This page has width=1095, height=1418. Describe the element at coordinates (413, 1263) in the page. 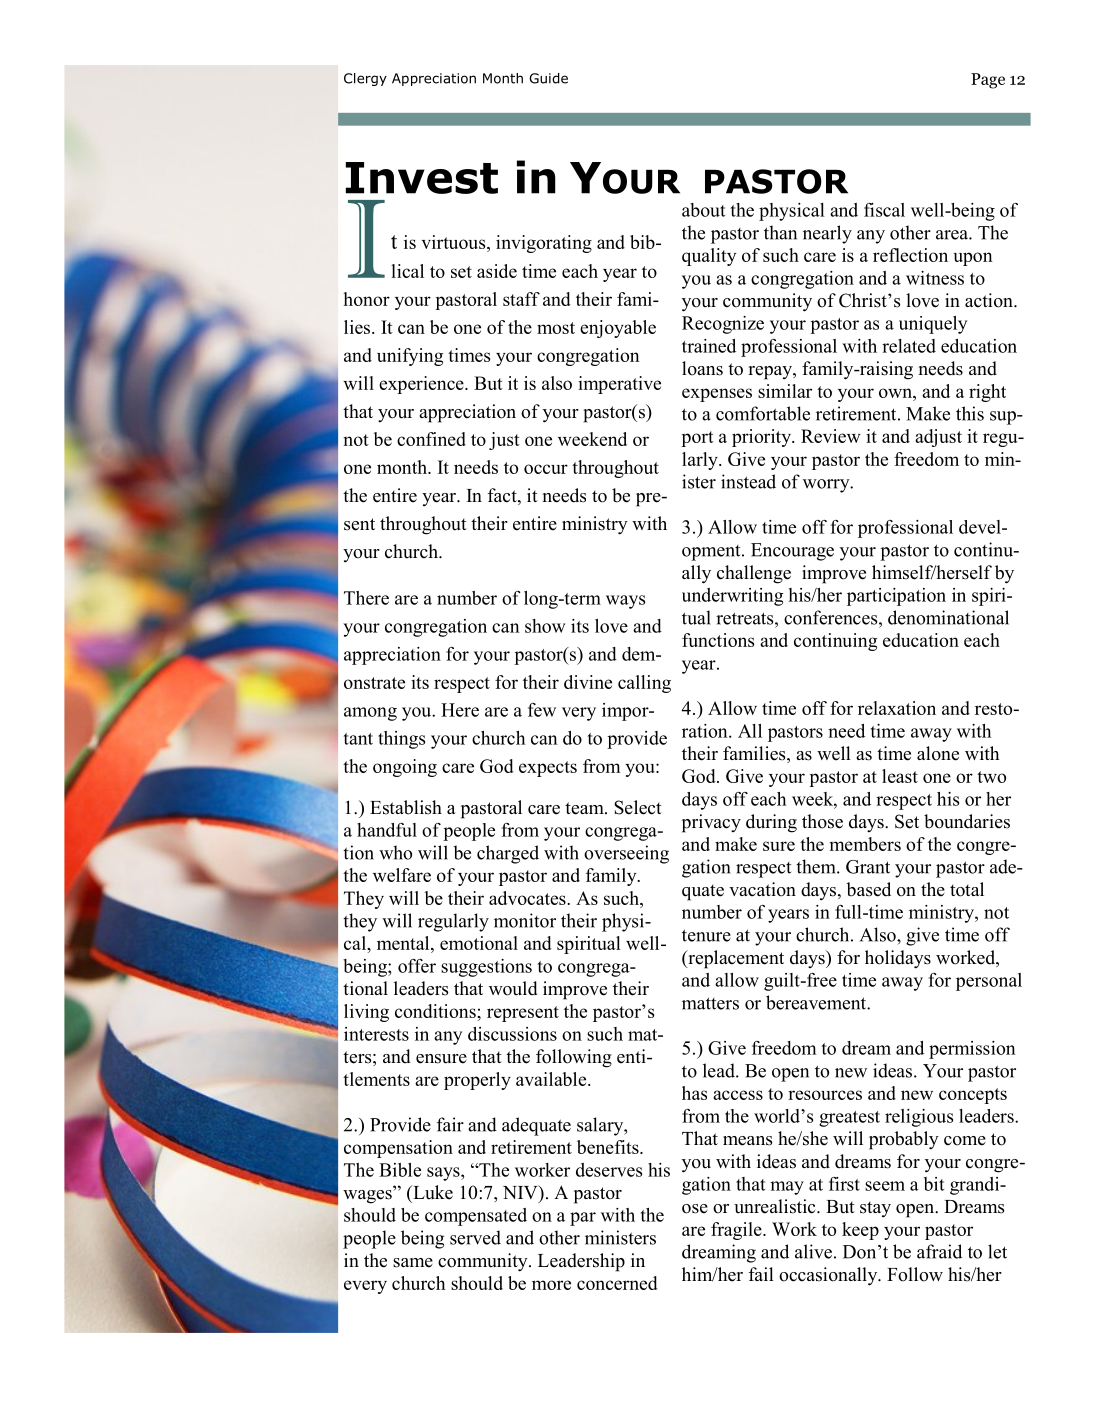

I see `same` at that location.
